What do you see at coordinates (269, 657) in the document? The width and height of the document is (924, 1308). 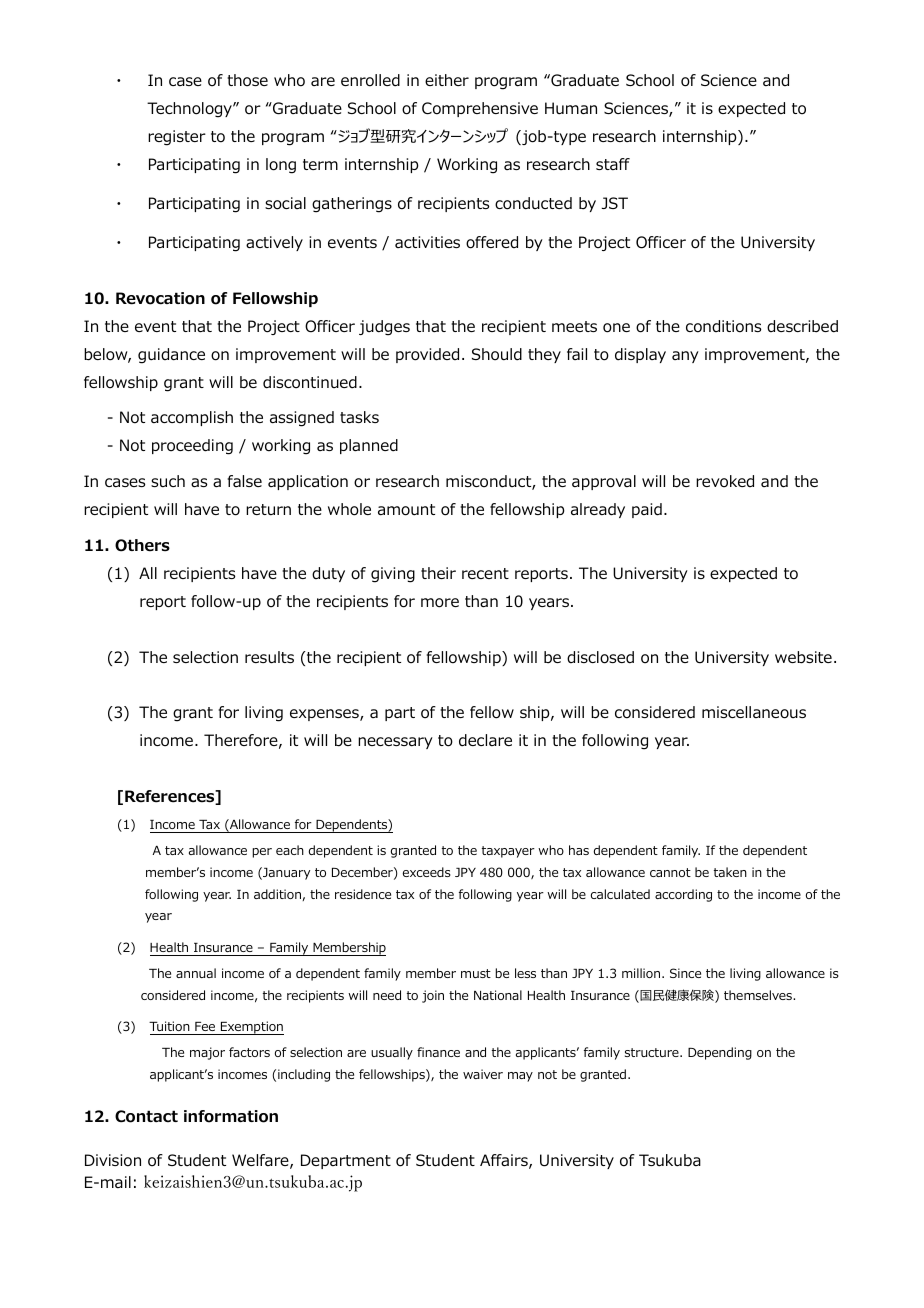 I see `results` at bounding box center [269, 657].
